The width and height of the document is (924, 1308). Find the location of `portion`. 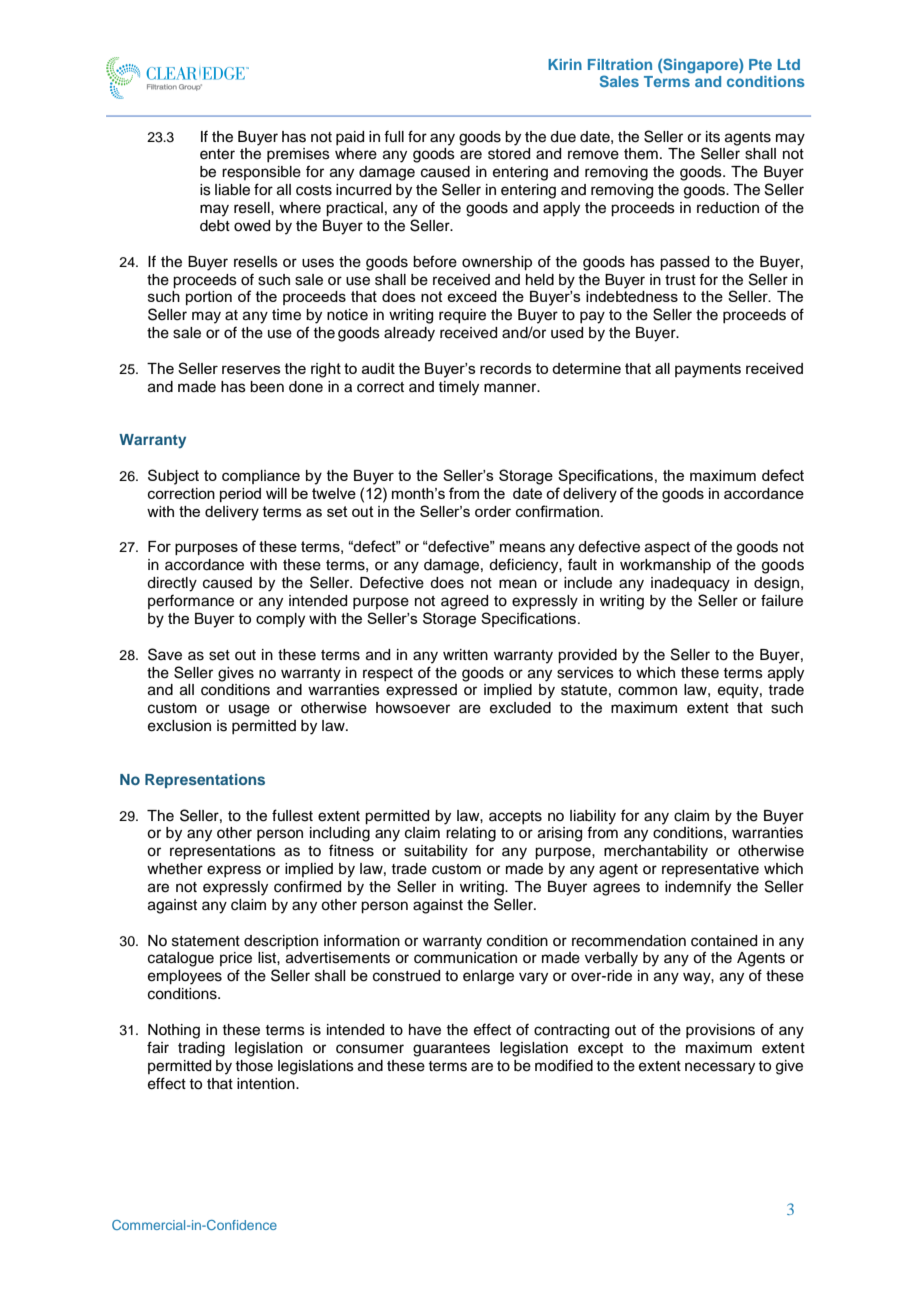

portion is located at coordinates (209, 298).
